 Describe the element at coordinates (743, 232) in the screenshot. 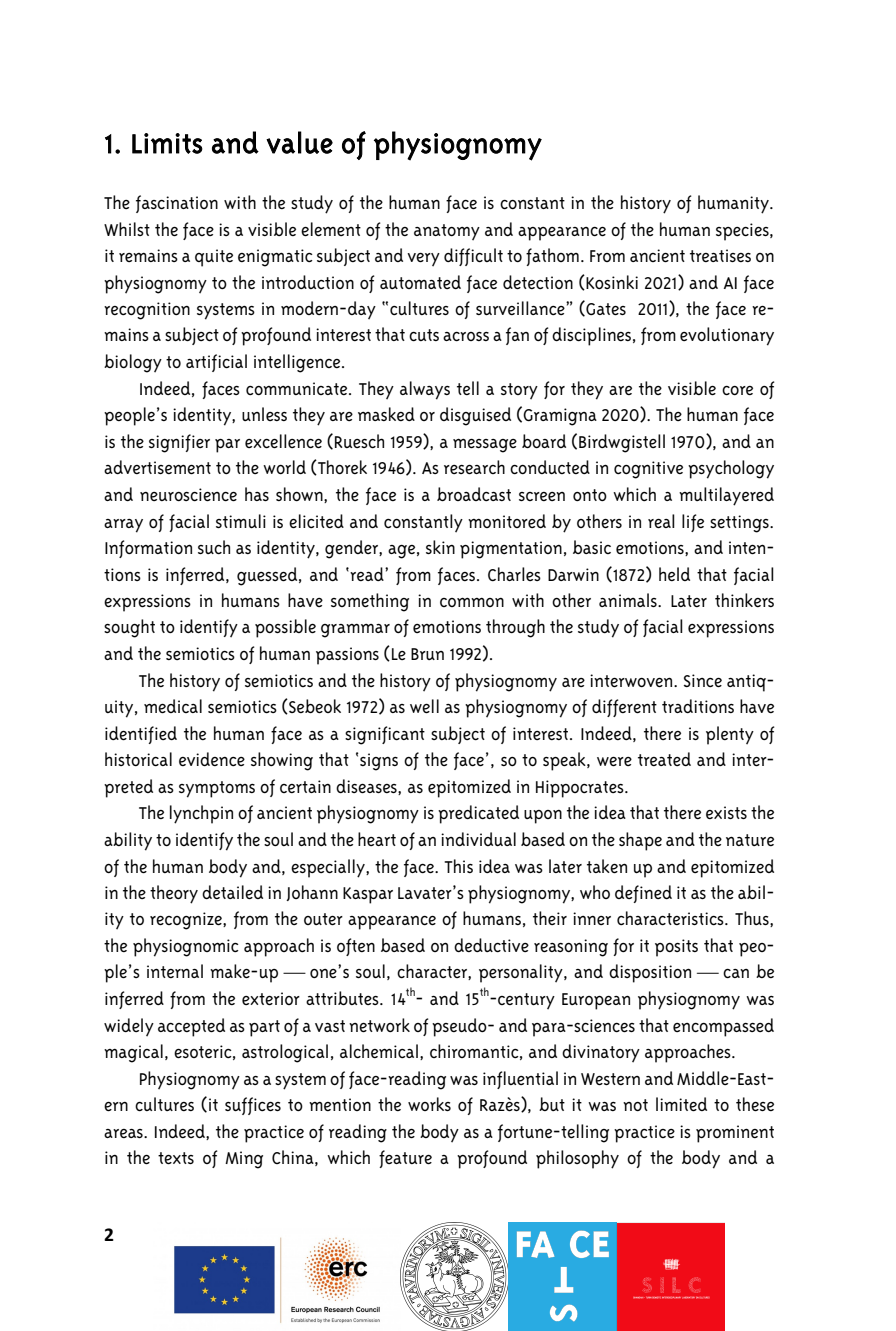

I see `species` at that location.
